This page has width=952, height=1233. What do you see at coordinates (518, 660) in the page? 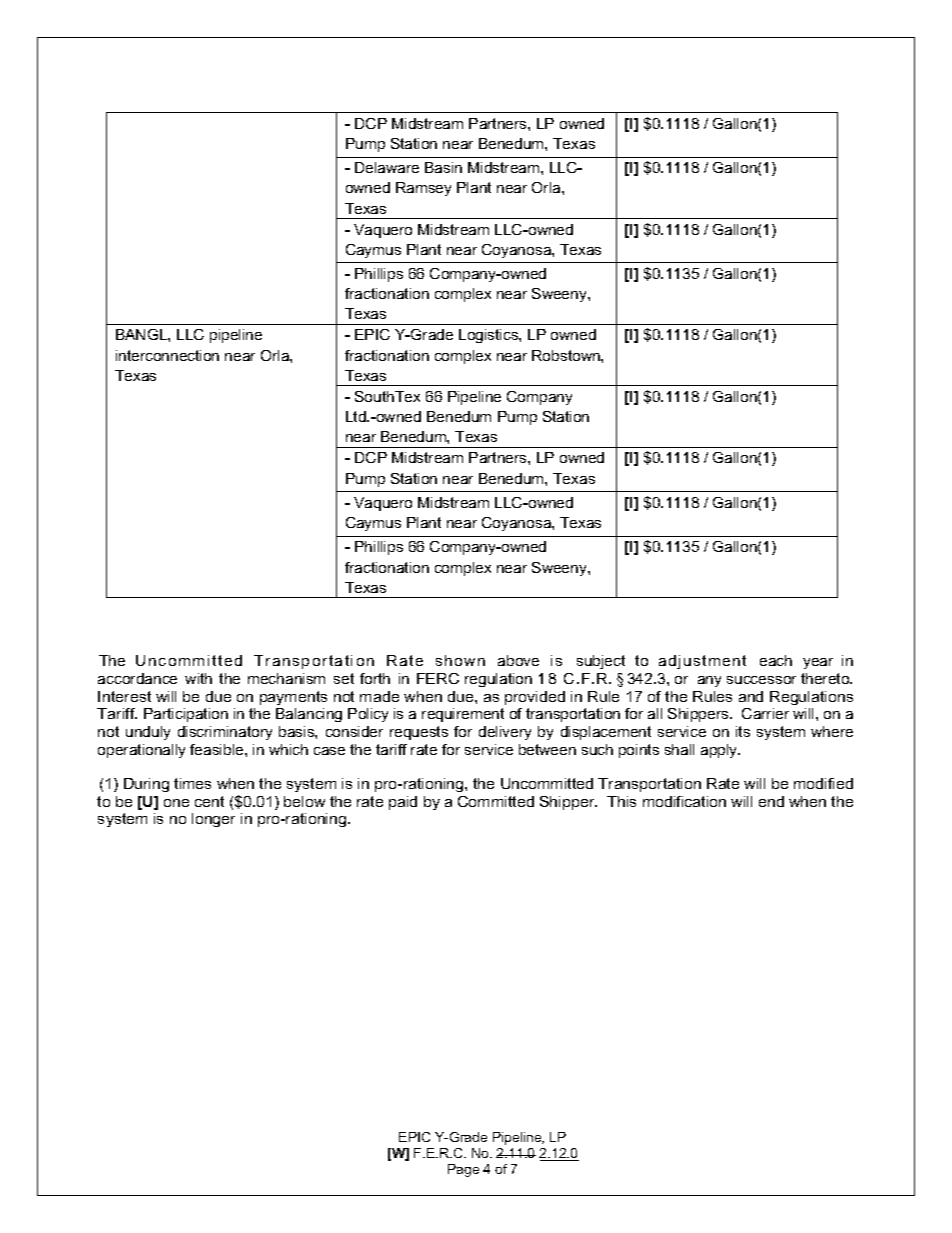
I see `above` at bounding box center [518, 660].
